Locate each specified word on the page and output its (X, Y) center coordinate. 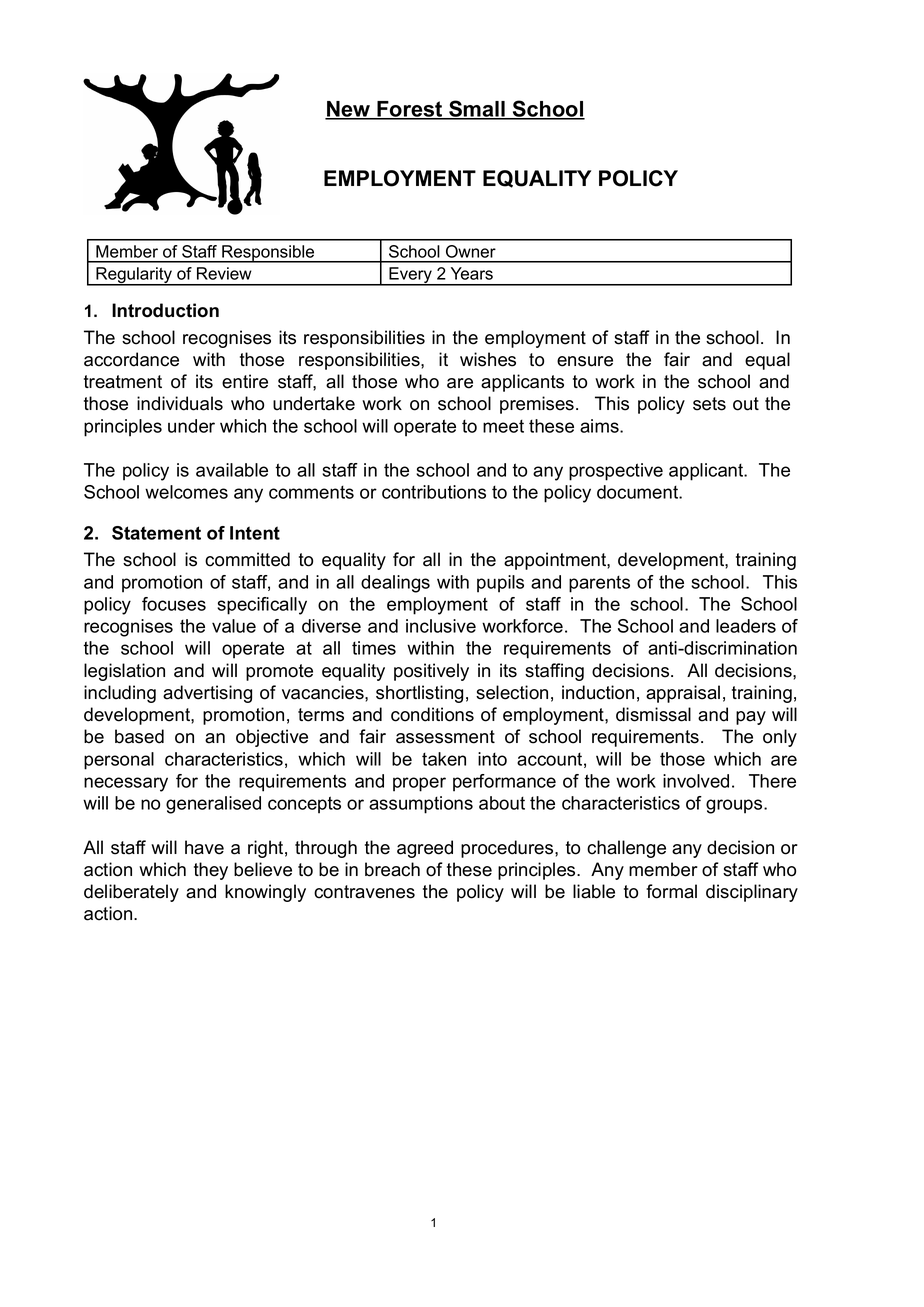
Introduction (165, 310)
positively (431, 672)
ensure (585, 361)
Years (472, 273)
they (211, 871)
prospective (616, 472)
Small (477, 109)
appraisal (683, 694)
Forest (410, 110)
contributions (434, 492)
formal (671, 891)
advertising (207, 694)
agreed (425, 849)
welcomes (186, 492)
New (349, 110)
